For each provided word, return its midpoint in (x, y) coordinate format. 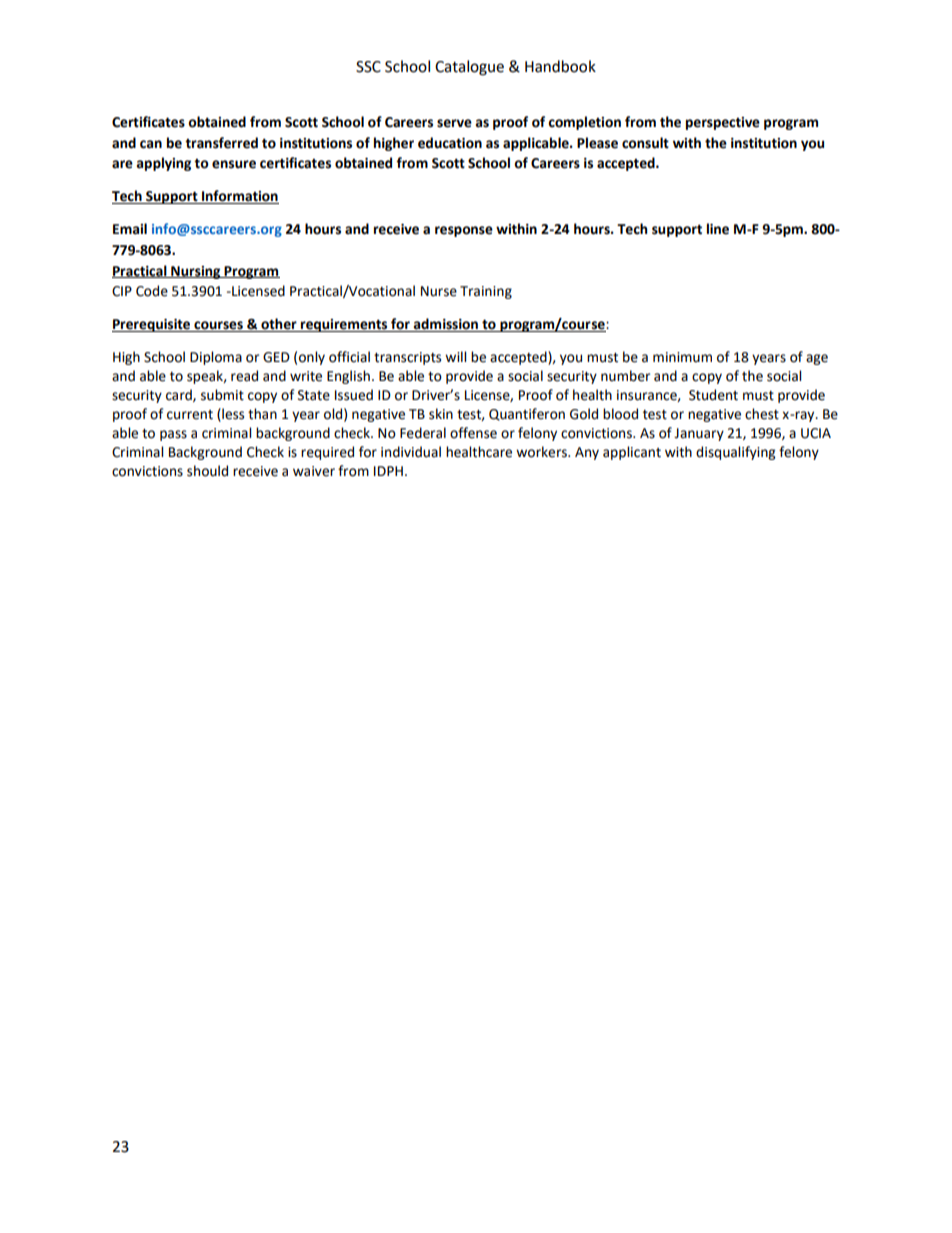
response (464, 231)
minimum (682, 357)
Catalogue (469, 68)
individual (411, 452)
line (718, 229)
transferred (221, 143)
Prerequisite (152, 325)
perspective (723, 123)
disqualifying (735, 453)
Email (130, 229)
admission (446, 324)
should (207, 471)
